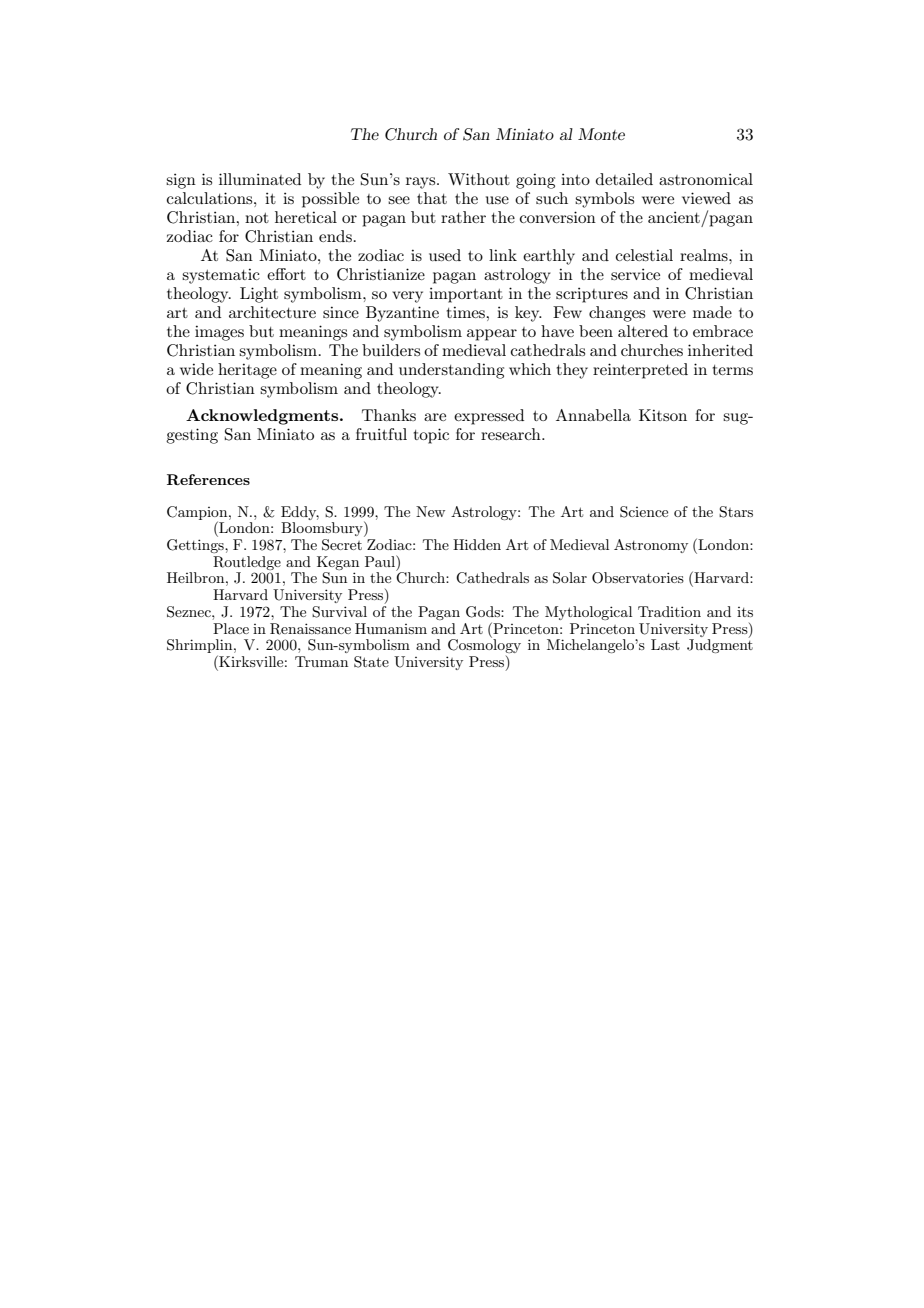 The height and width of the image is (1308, 924). I want to click on are, so click(435, 417).
